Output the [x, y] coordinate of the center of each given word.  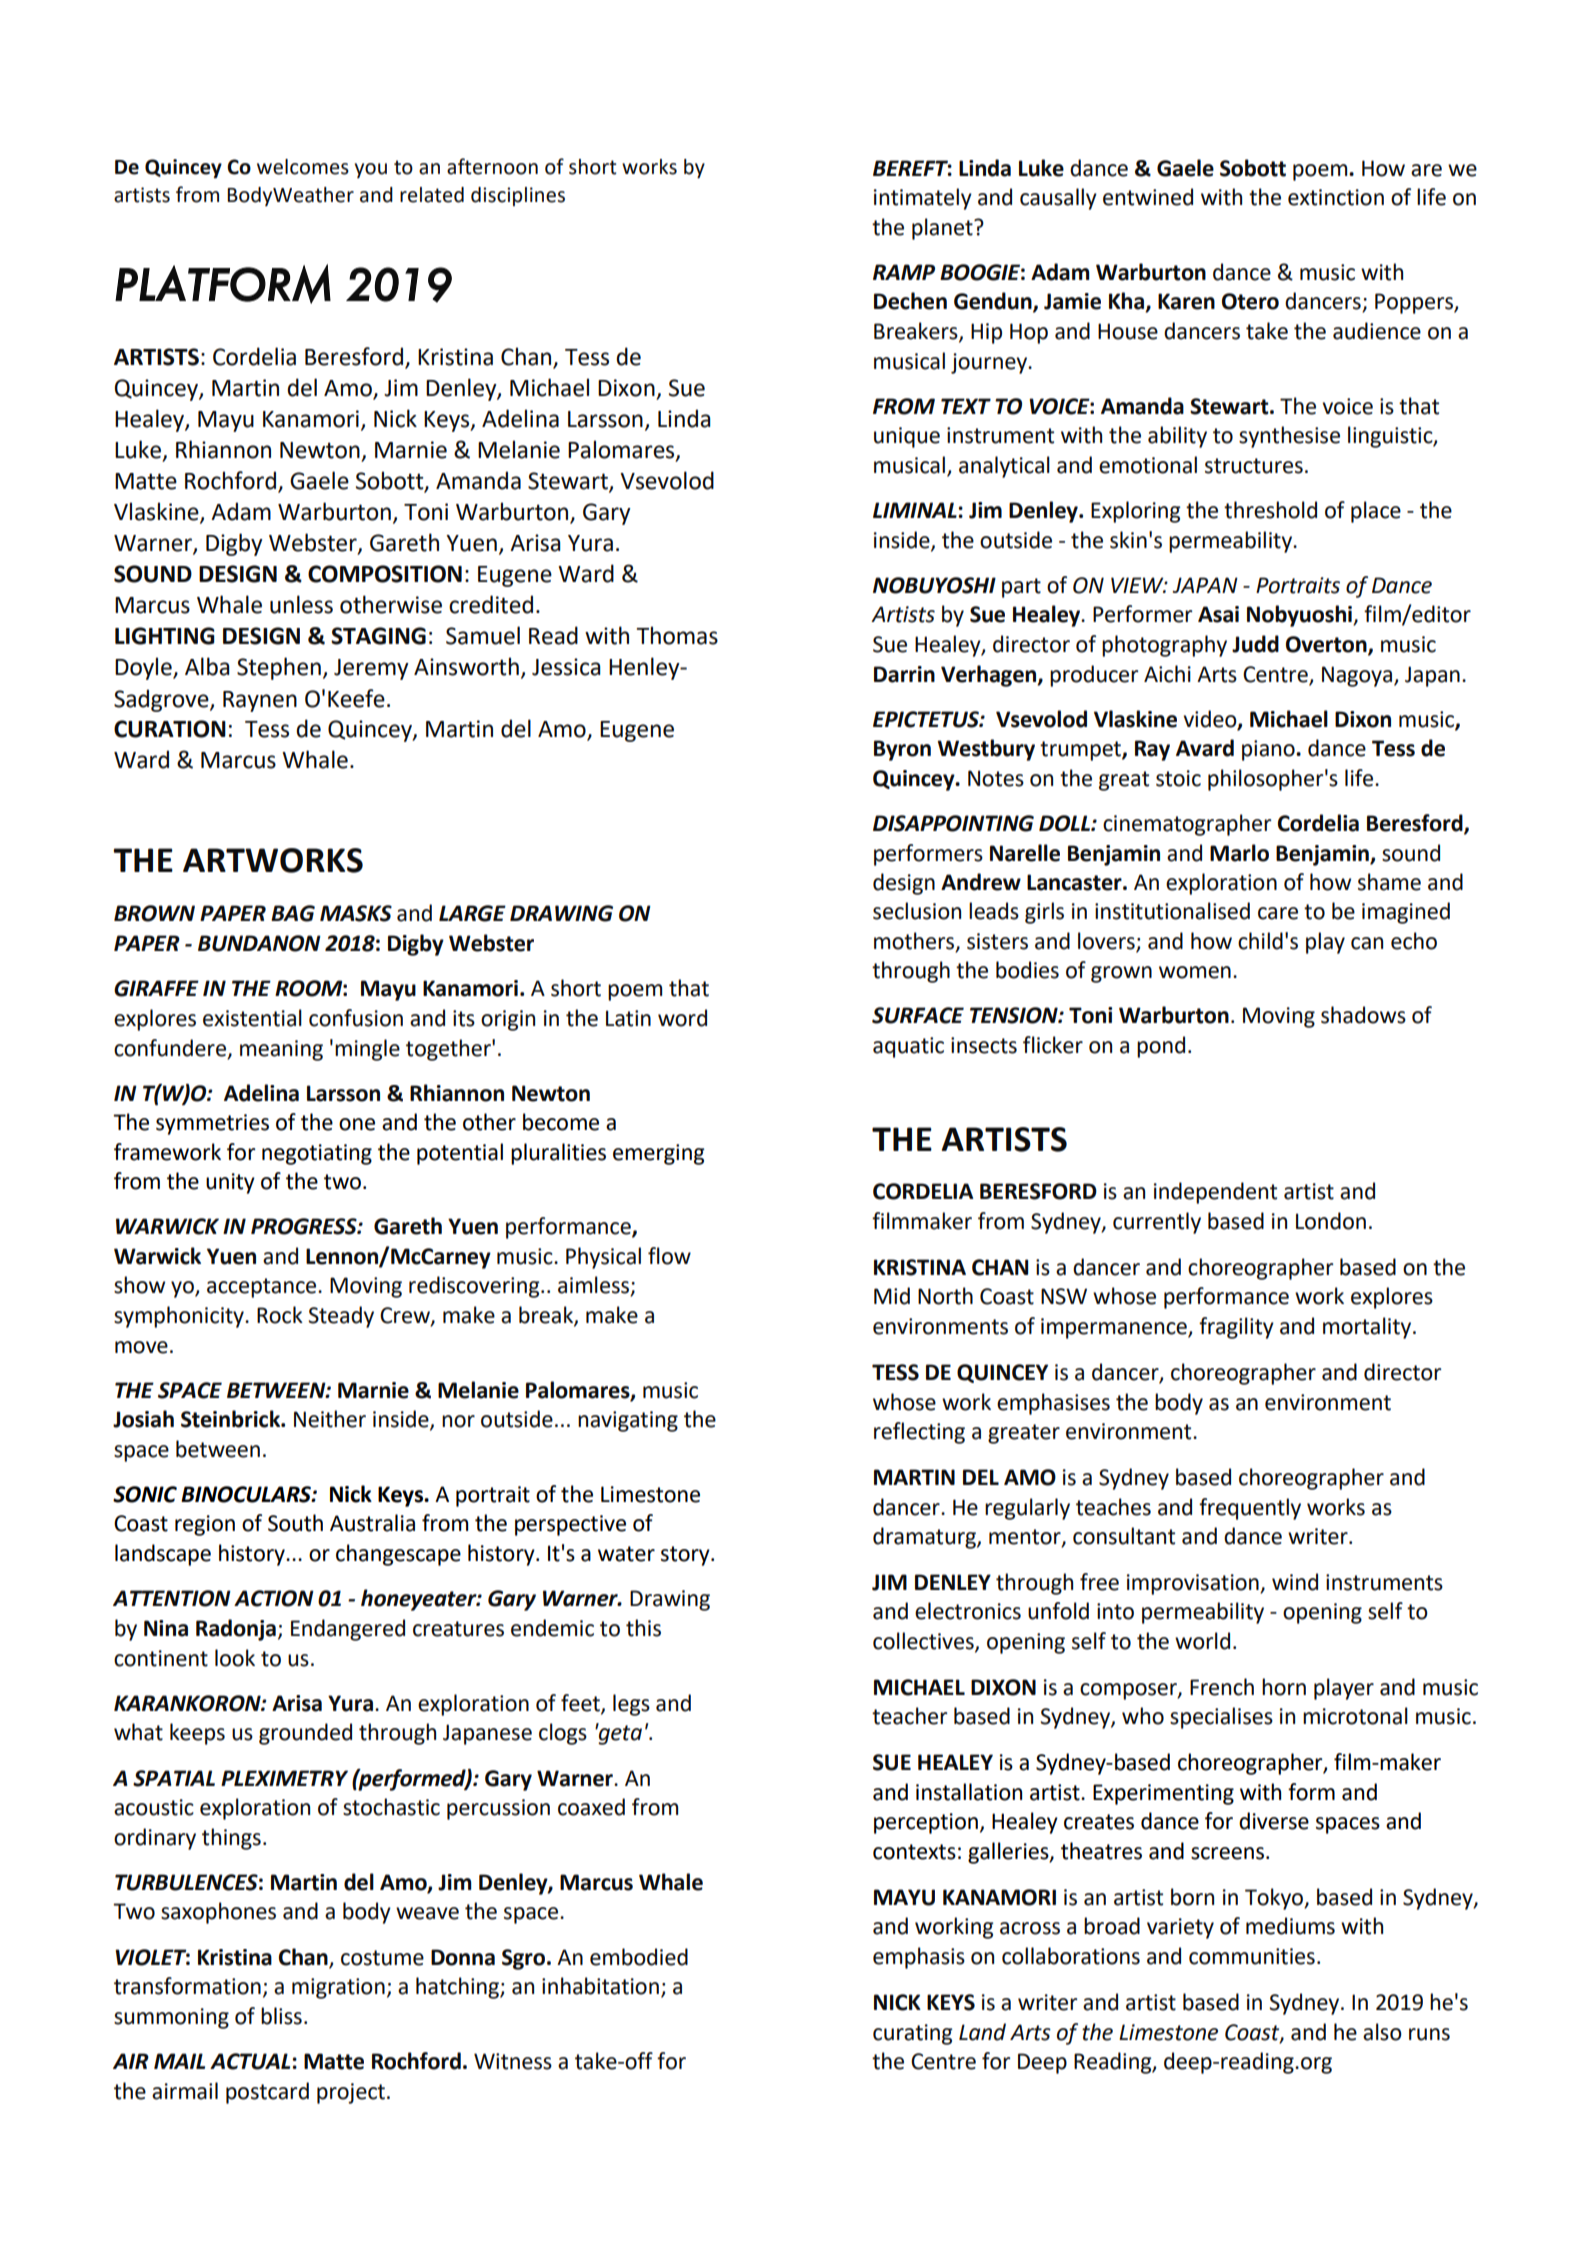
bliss [281, 2016]
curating [913, 2034]
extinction [1336, 197]
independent [1215, 1193]
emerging [659, 1154]
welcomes [303, 167]
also [1382, 2032]
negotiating [317, 1154]
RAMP [904, 272]
